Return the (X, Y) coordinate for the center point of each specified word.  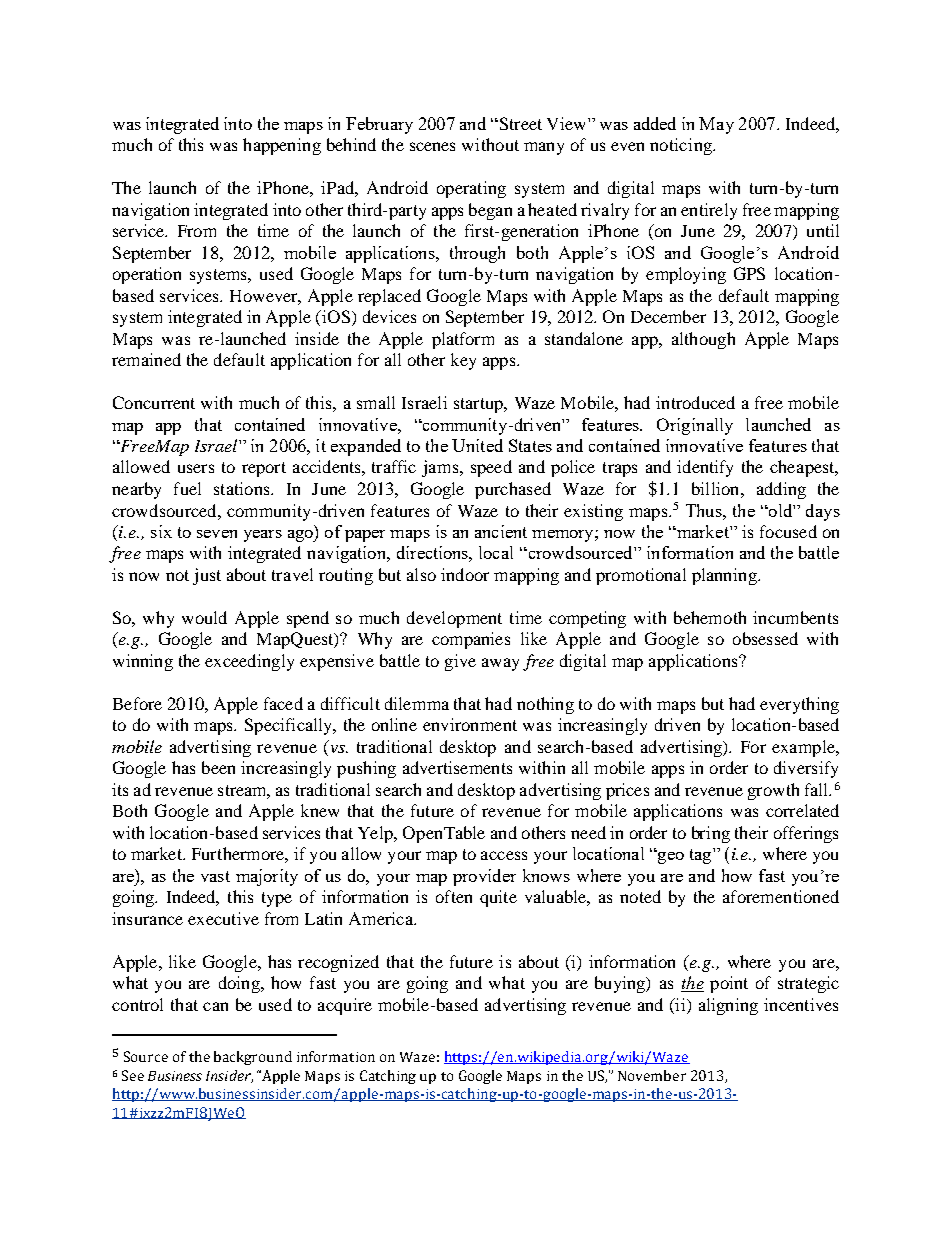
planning (725, 576)
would (204, 617)
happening (282, 146)
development (454, 619)
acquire (345, 1006)
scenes (432, 146)
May (716, 125)
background (253, 1058)
